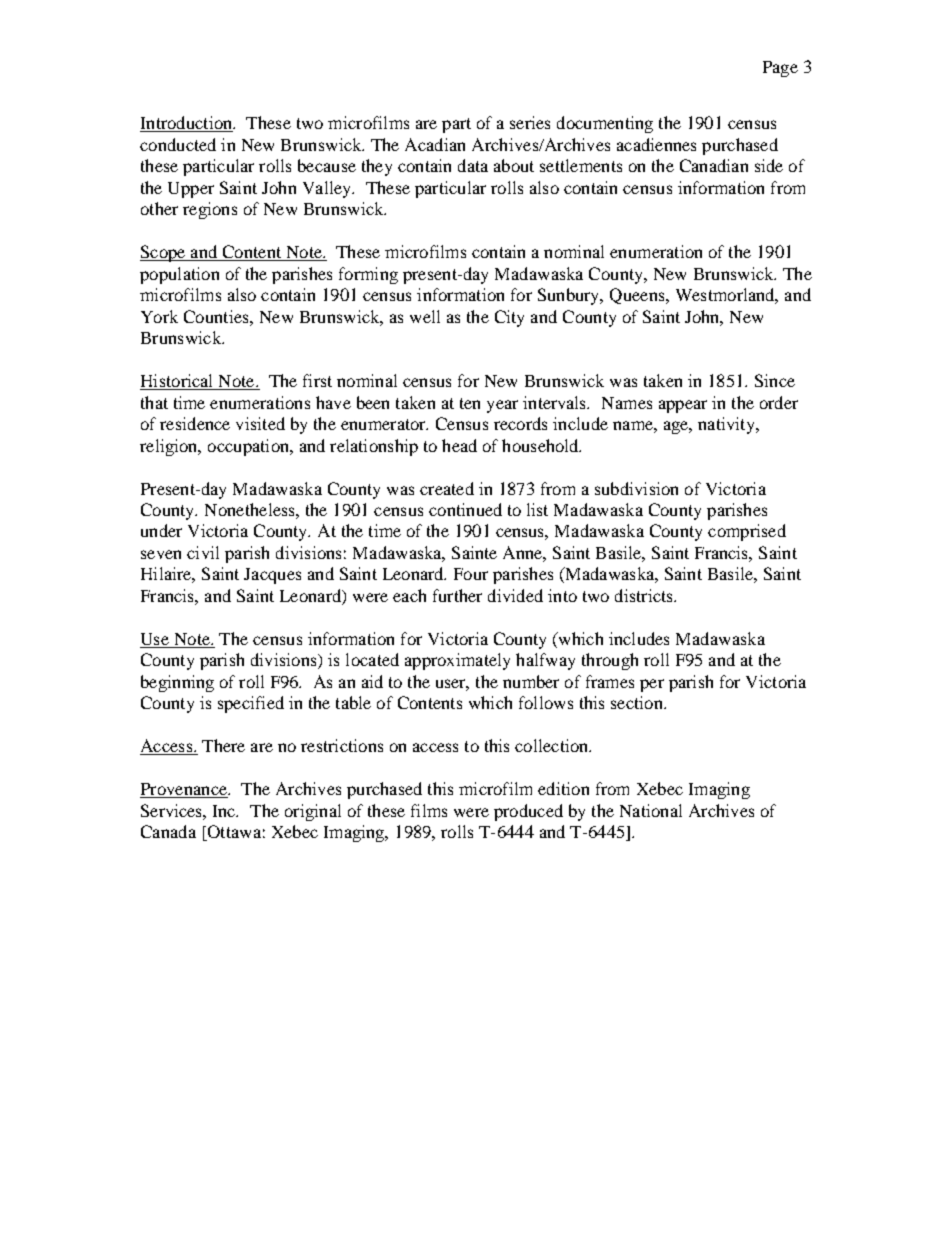  What do you see at coordinates (210, 210) in the screenshot?
I see `regions` at bounding box center [210, 210].
